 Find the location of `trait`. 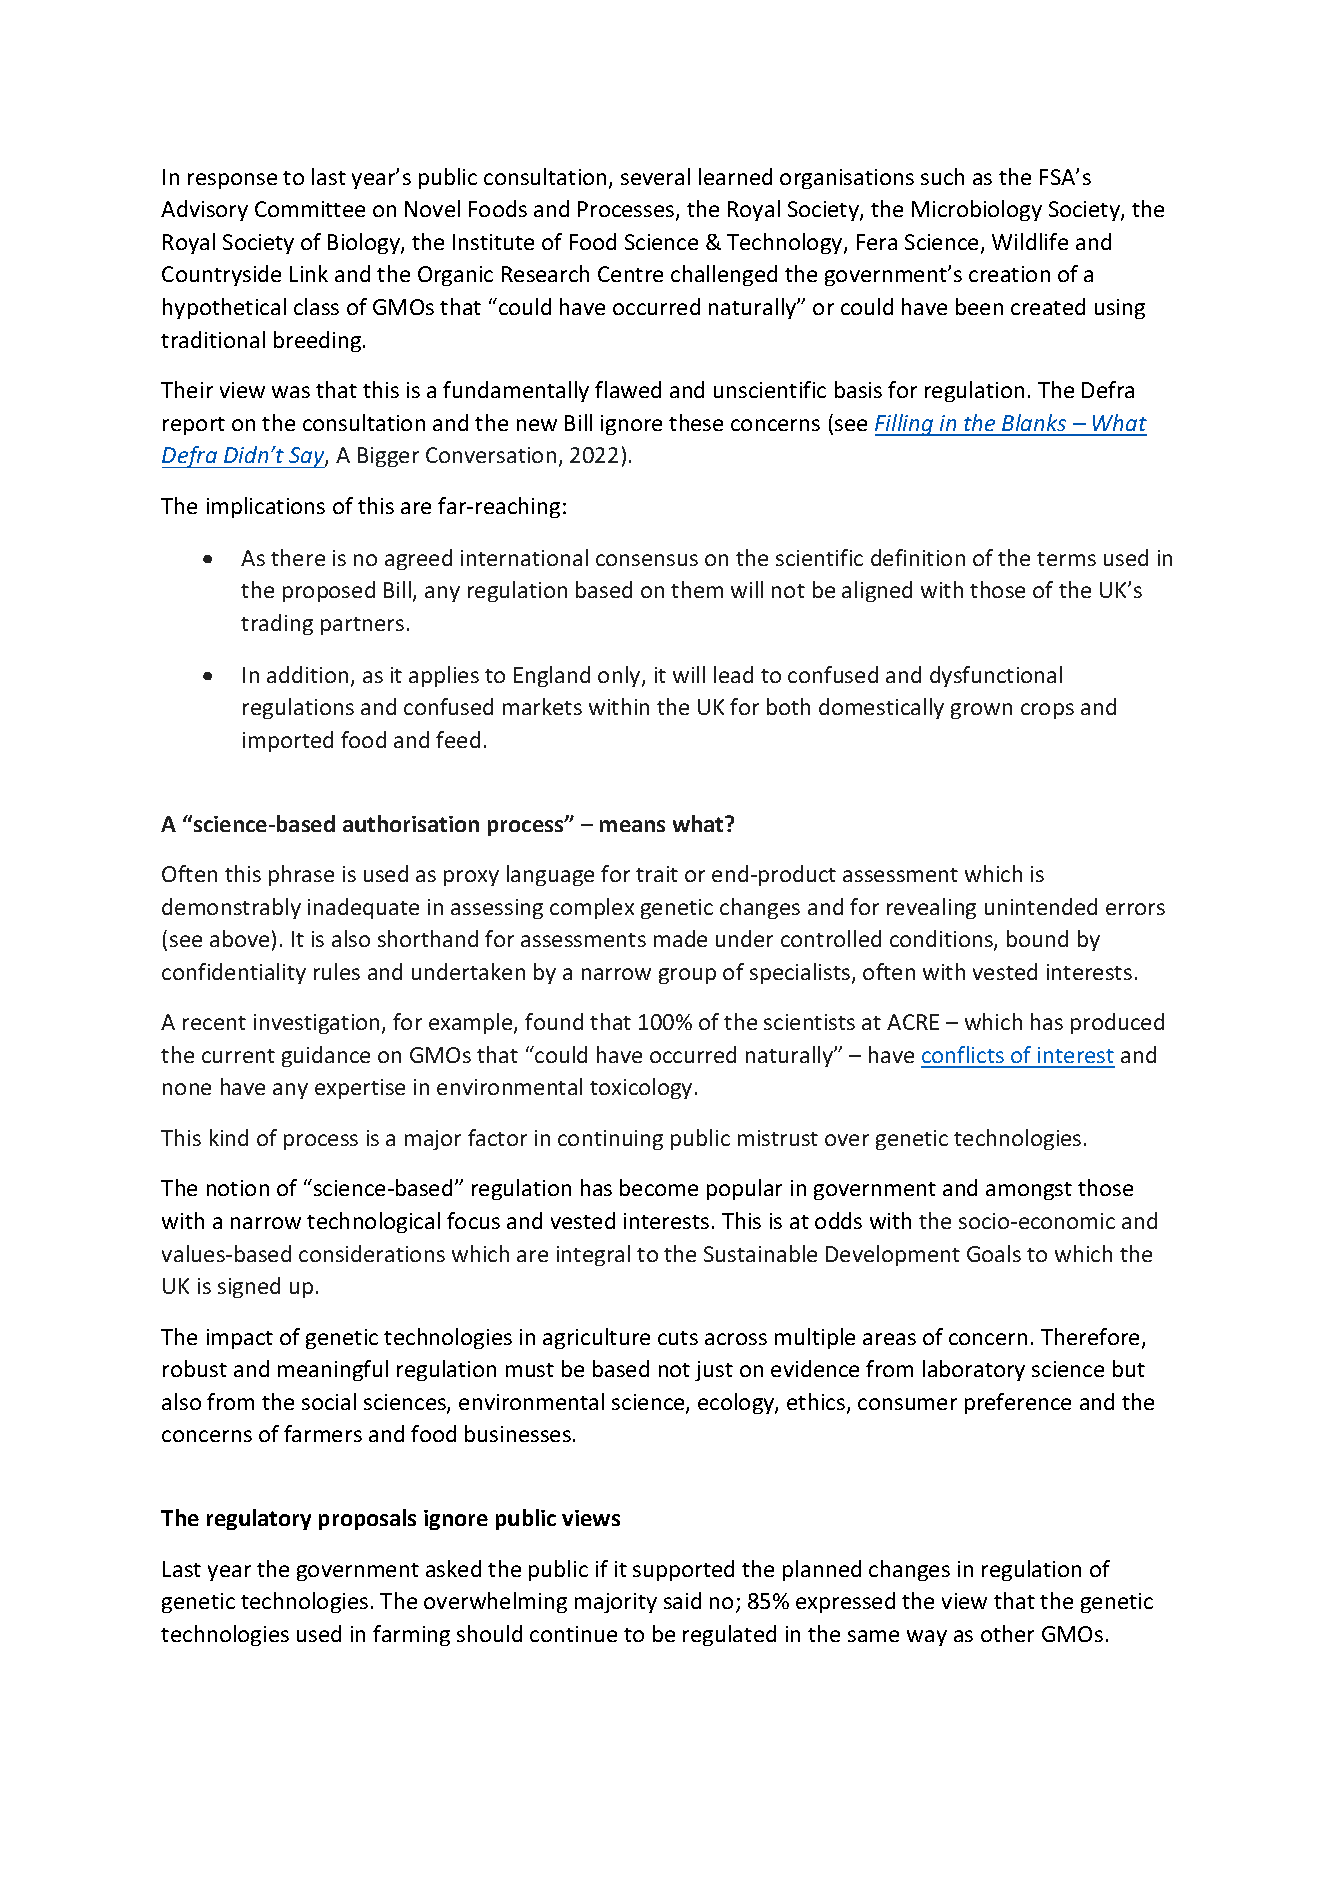

trait is located at coordinates (657, 874).
